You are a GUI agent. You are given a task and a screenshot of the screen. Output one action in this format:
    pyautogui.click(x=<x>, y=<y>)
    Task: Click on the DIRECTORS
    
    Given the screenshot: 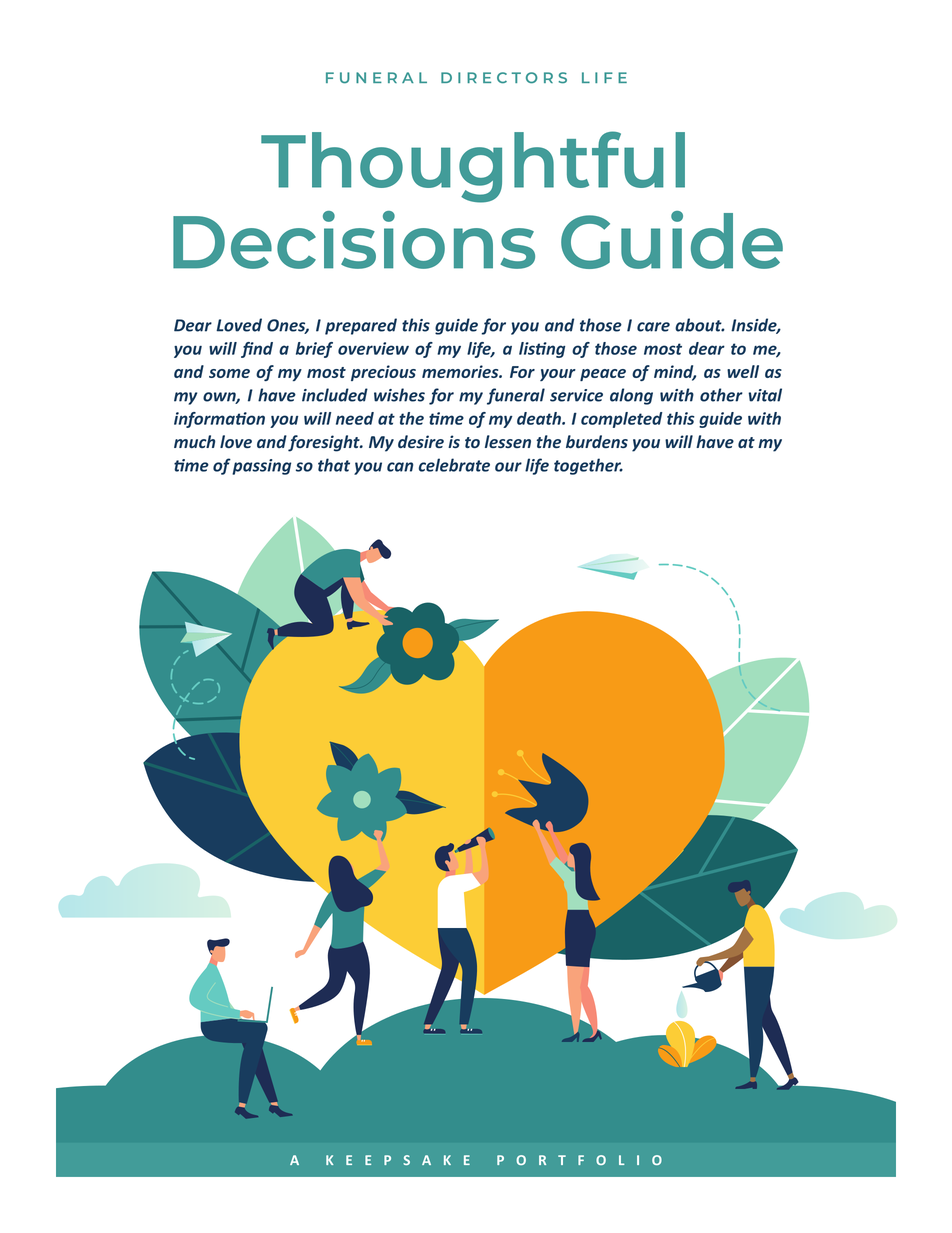 What is the action you would take?
    pyautogui.click(x=504, y=78)
